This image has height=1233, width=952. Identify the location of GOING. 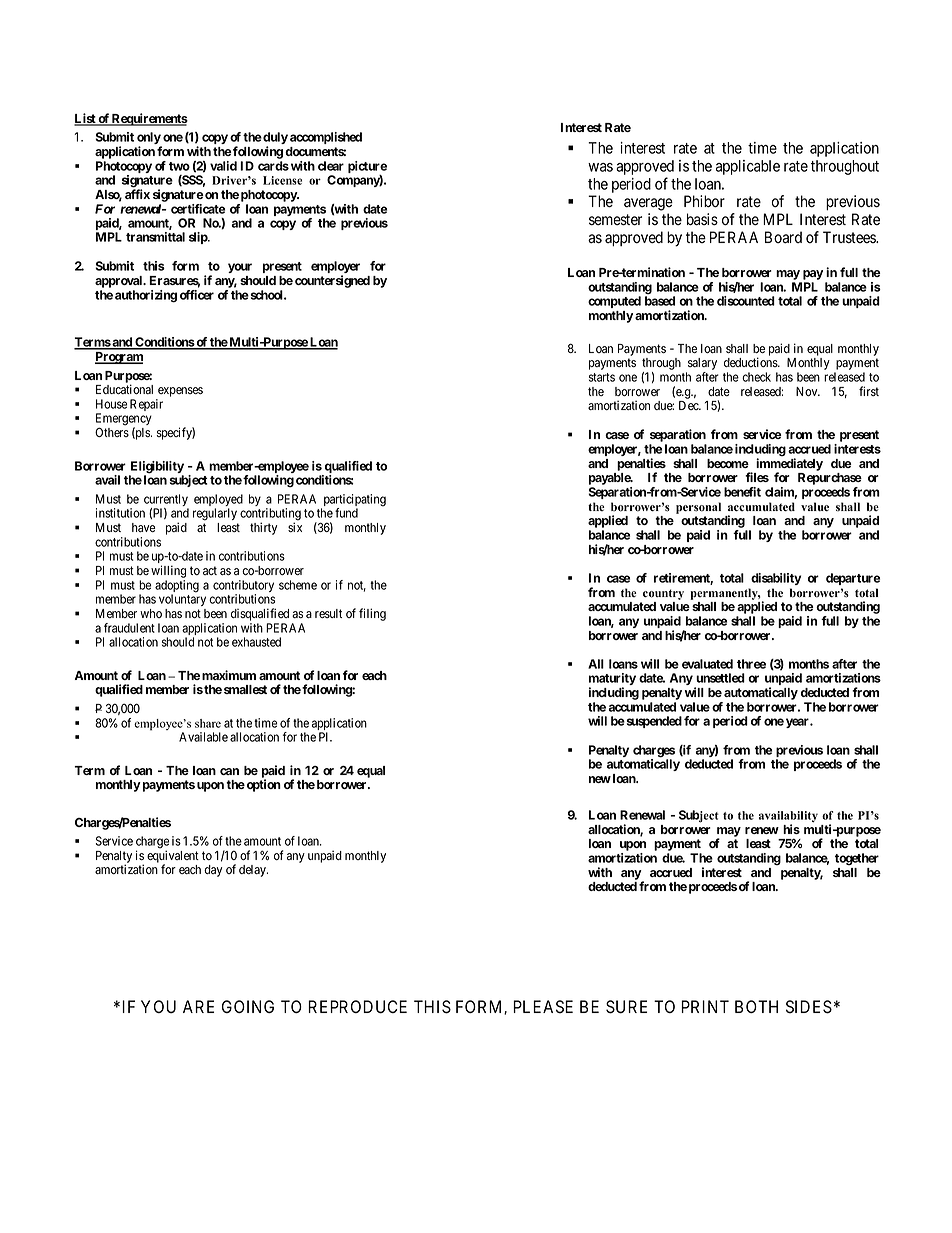
(248, 1006).
